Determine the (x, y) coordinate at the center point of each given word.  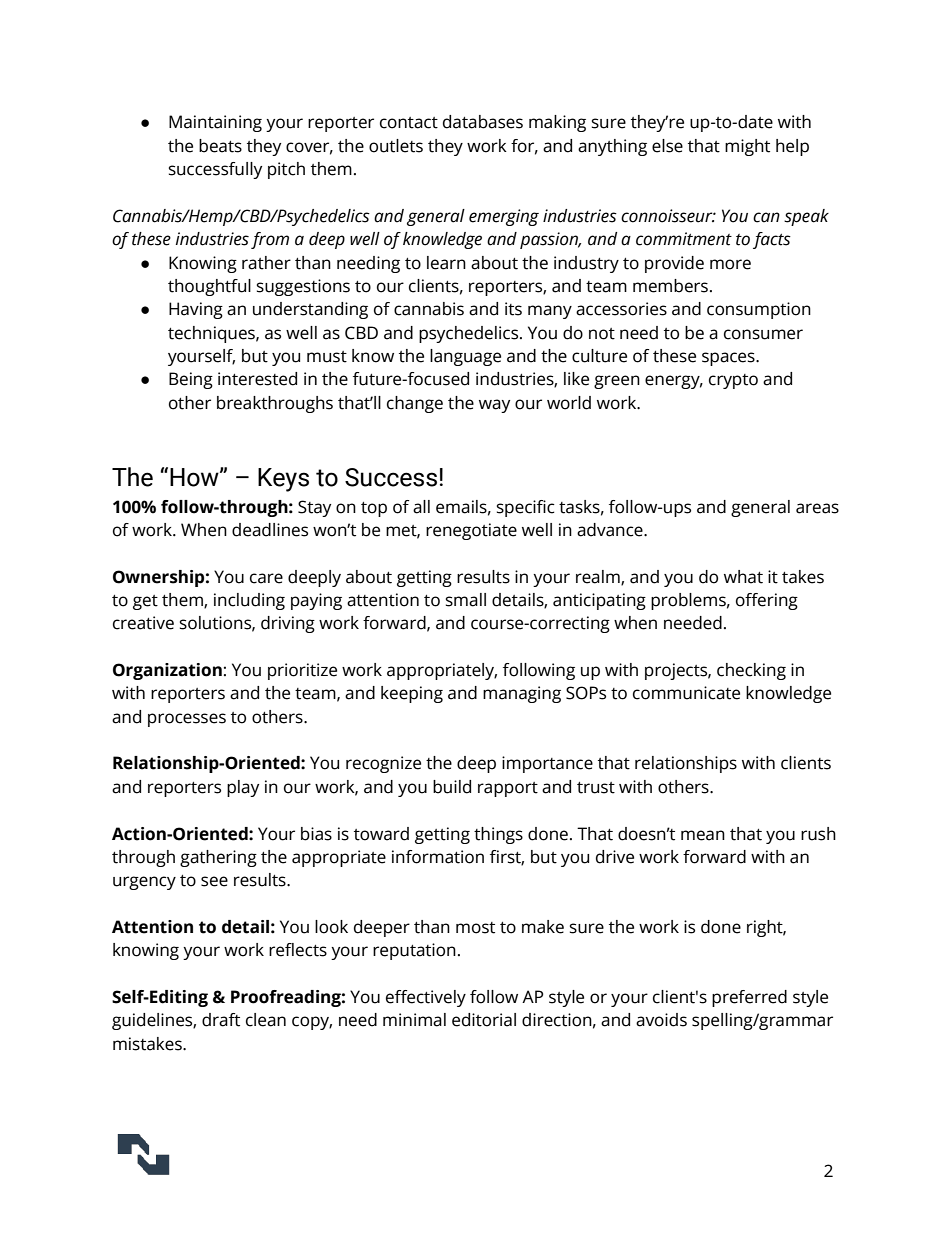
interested (257, 379)
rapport (508, 789)
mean (703, 835)
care (266, 578)
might (747, 147)
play (243, 788)
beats (220, 146)
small (466, 600)
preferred (749, 998)
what (743, 577)
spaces (729, 359)
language (465, 357)
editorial (484, 1020)
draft (221, 1020)
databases (483, 122)
